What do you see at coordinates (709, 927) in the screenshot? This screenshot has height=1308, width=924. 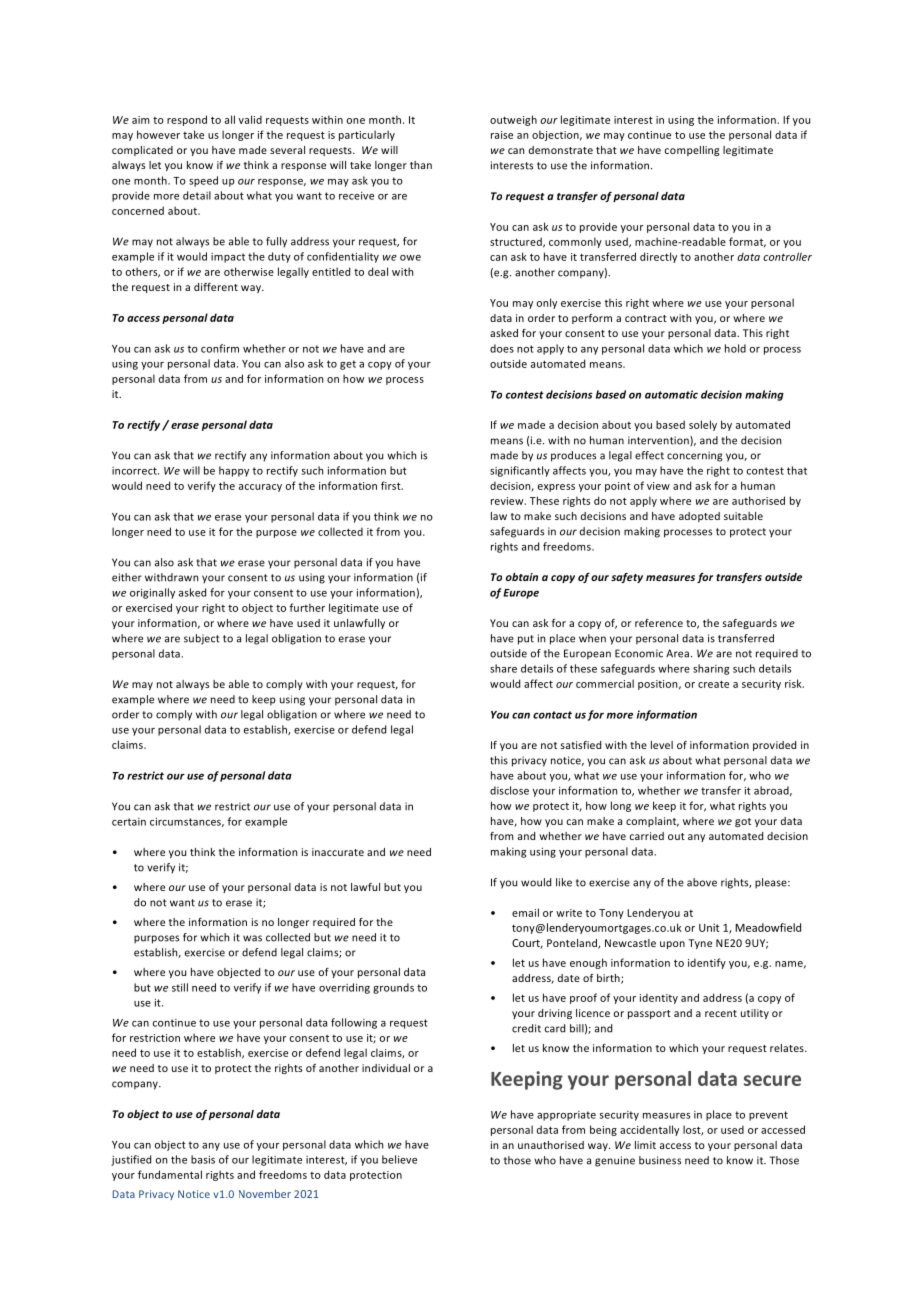 I see `Unit` at bounding box center [709, 927].
